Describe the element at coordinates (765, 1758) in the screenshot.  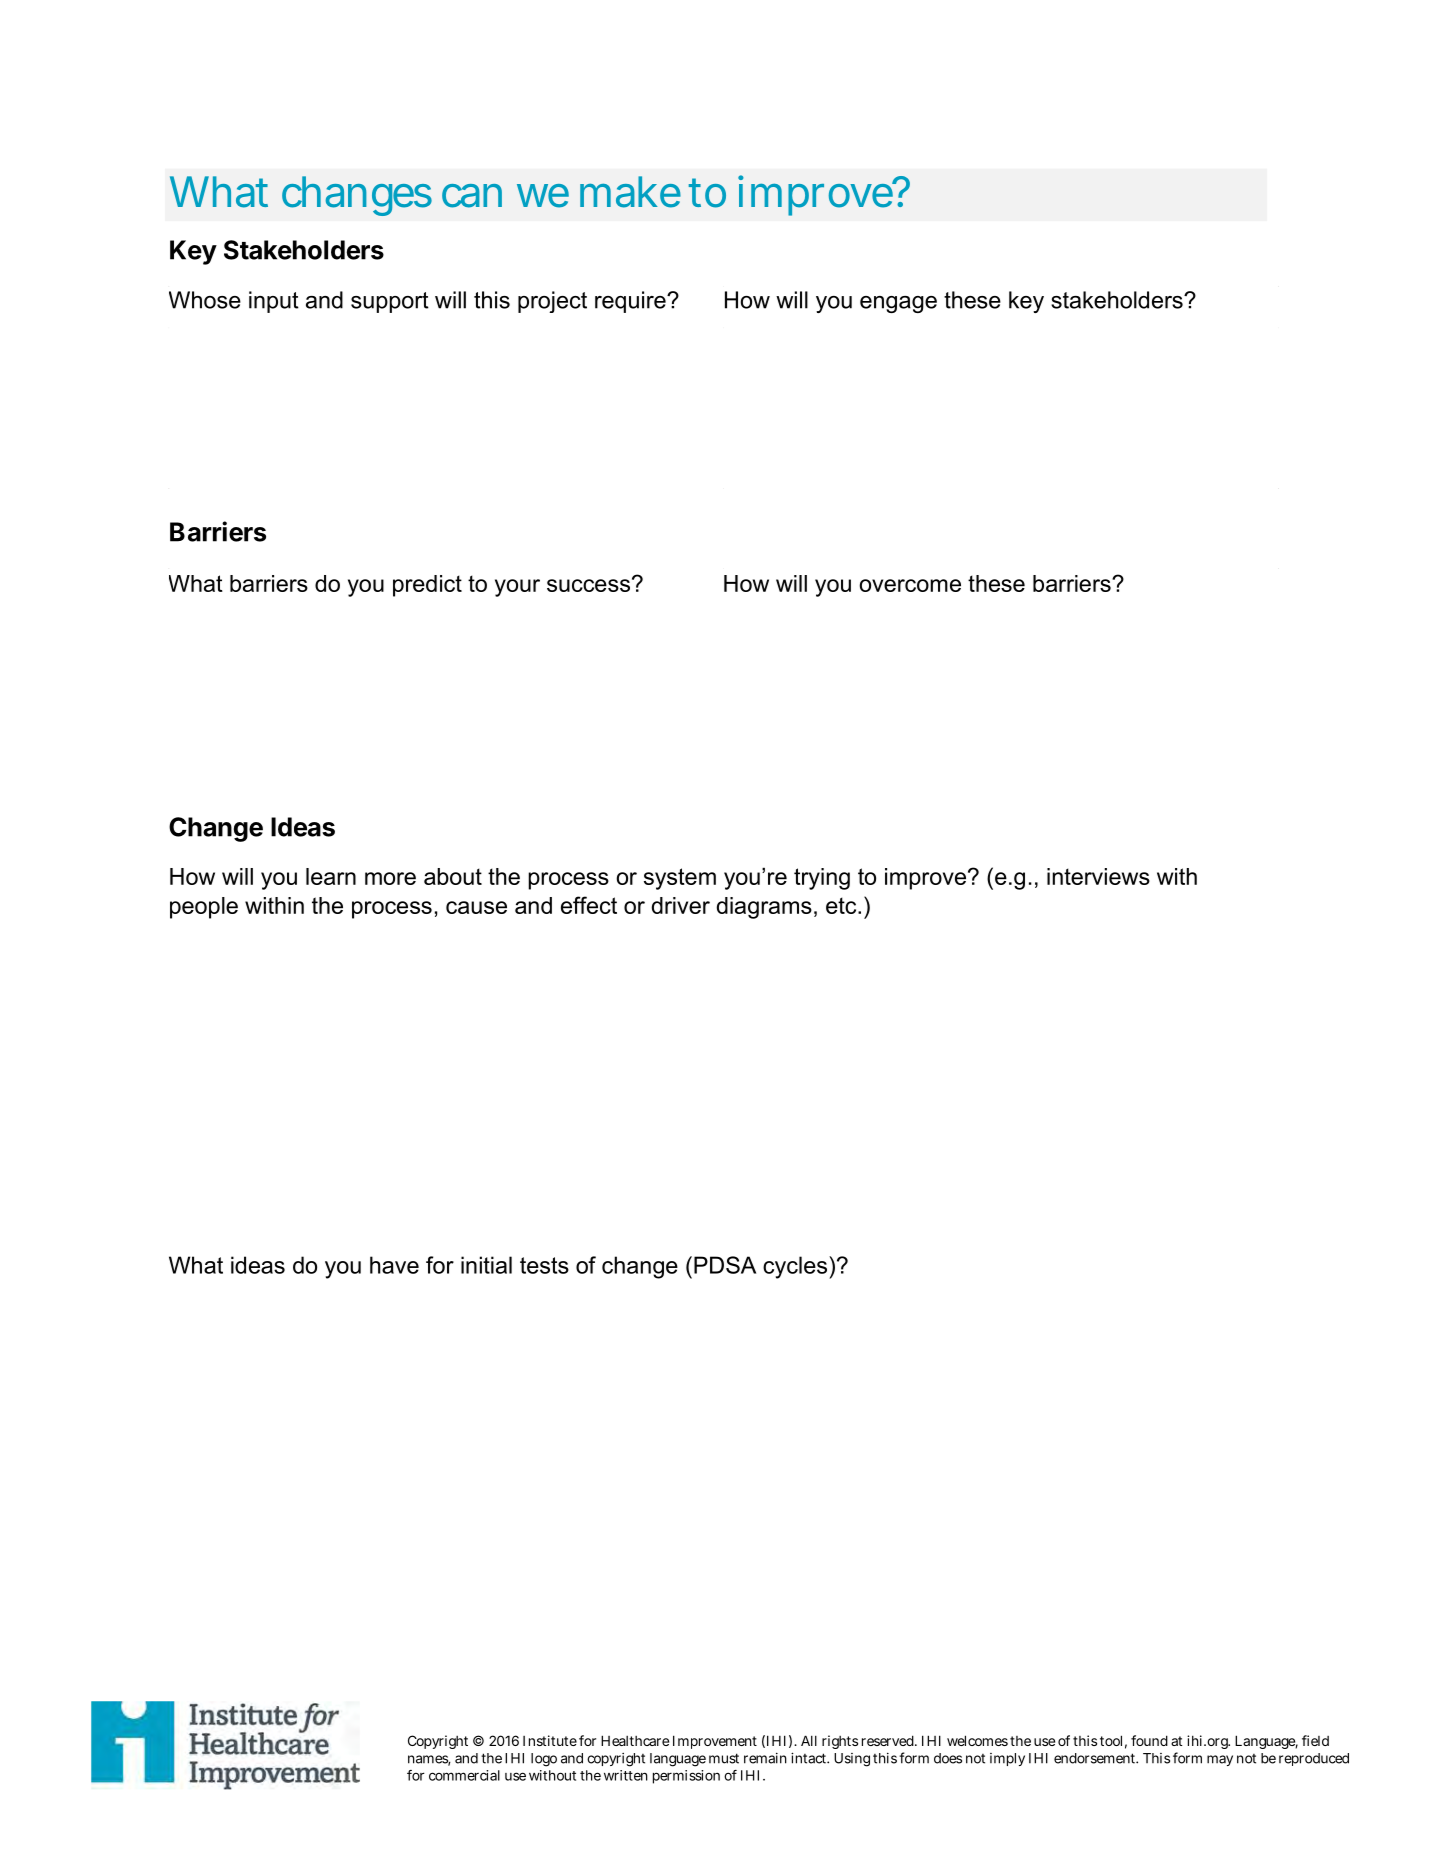
I see `remain` at that location.
